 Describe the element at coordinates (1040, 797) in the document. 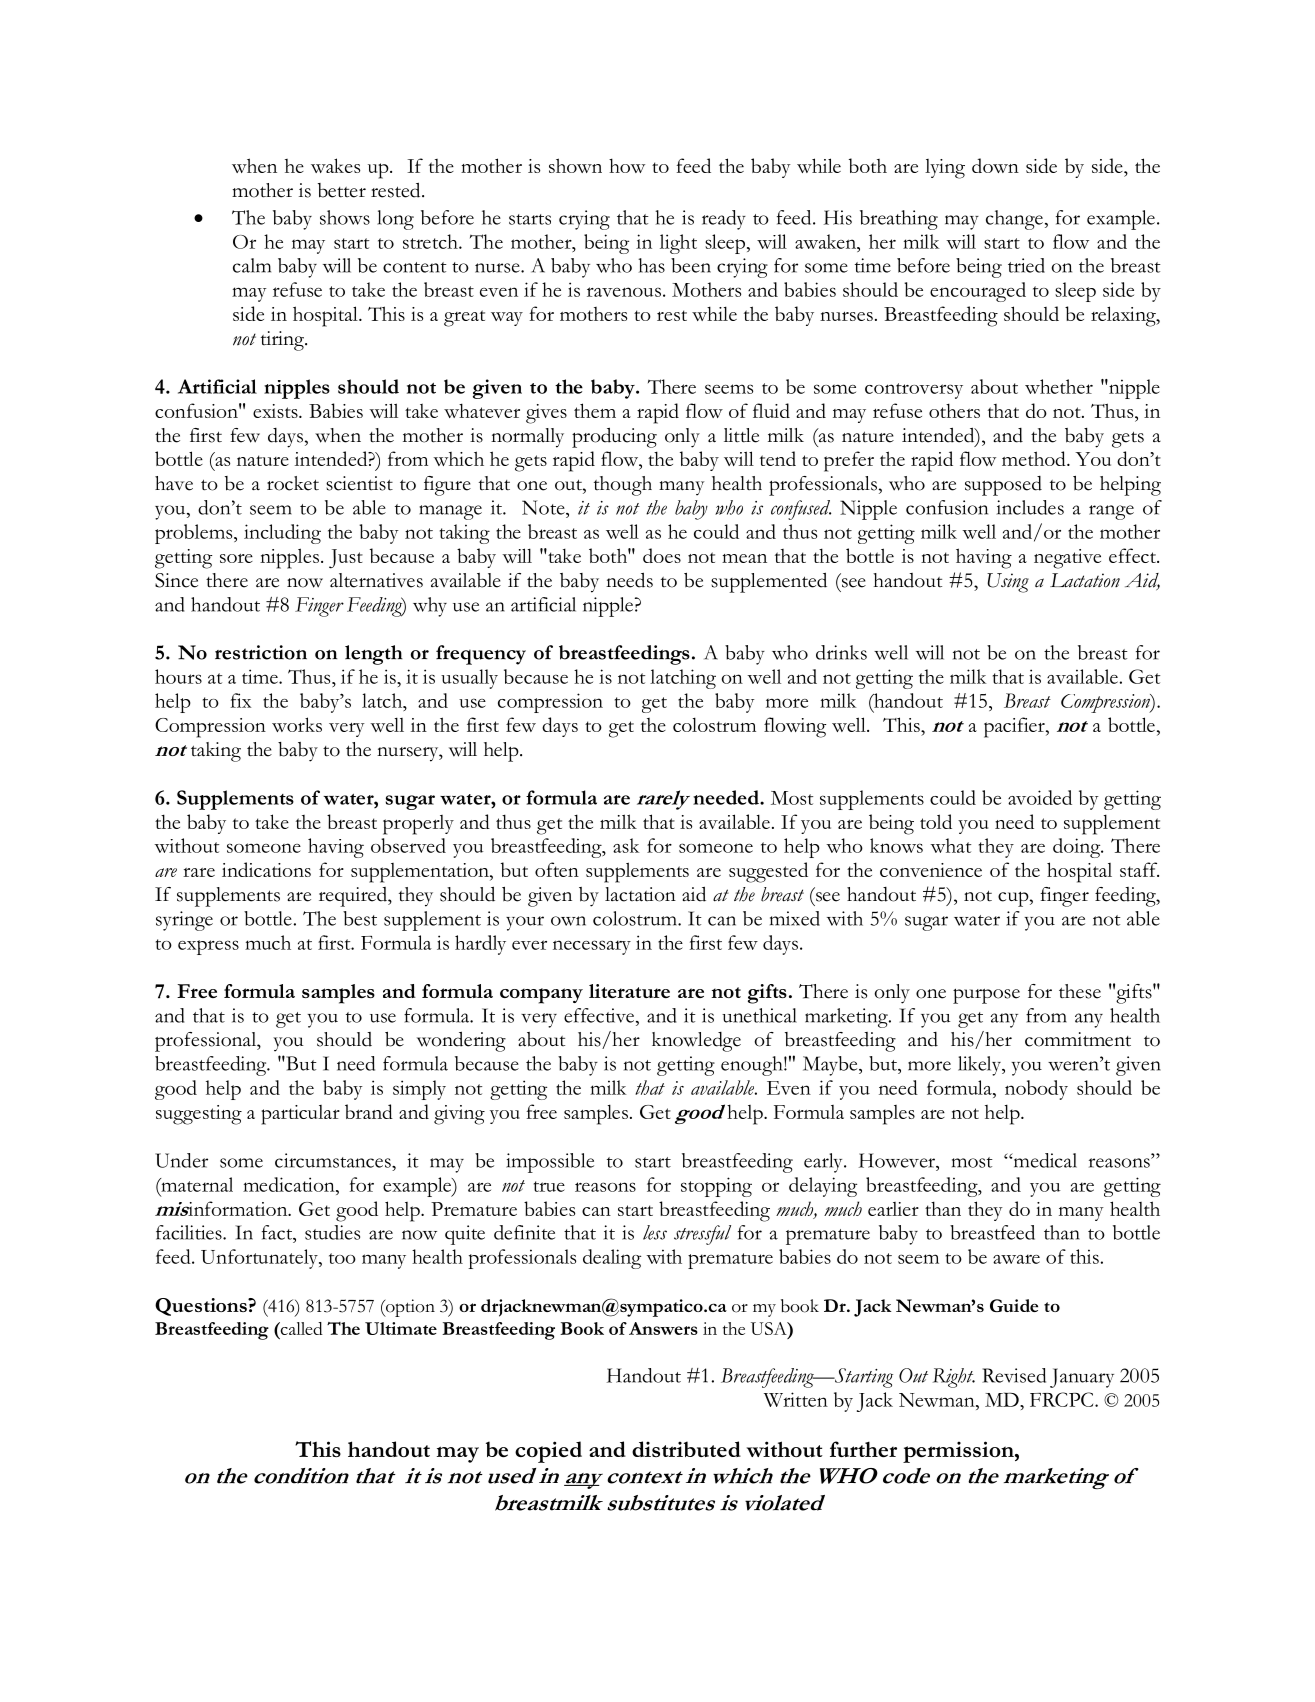

I see `avoided` at that location.
